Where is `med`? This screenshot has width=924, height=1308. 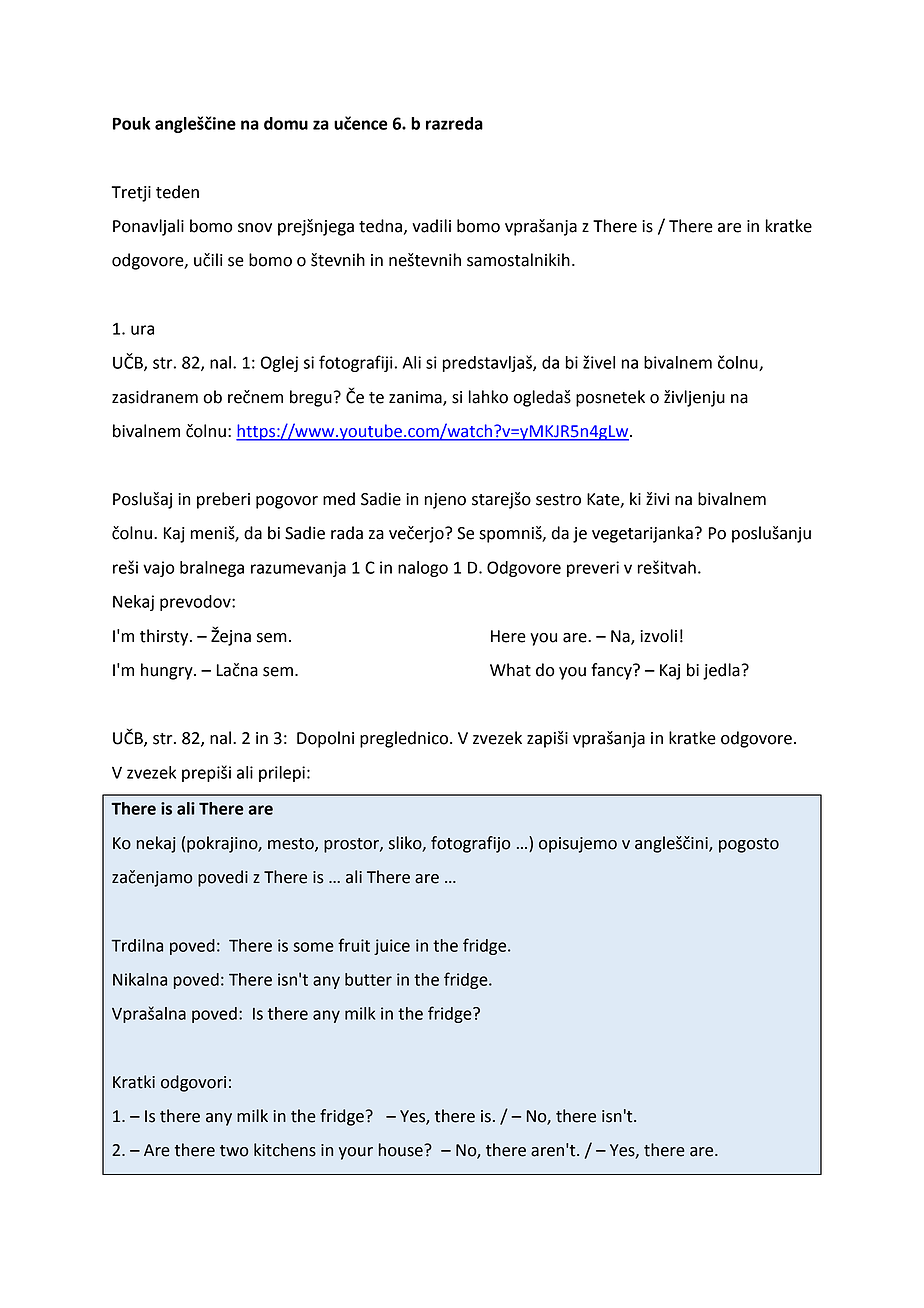
med is located at coordinates (339, 499).
